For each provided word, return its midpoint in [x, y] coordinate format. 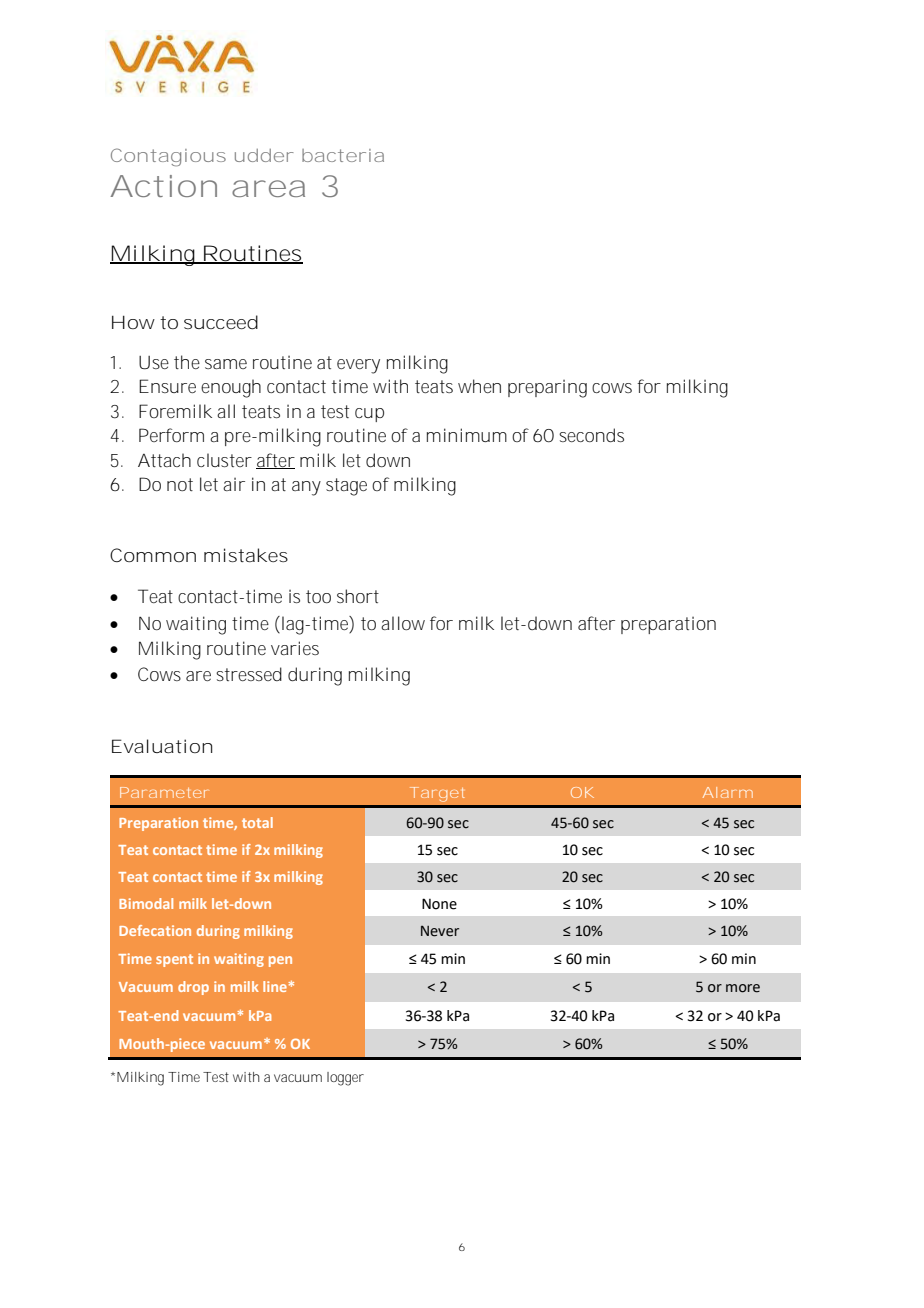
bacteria [343, 155]
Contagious [168, 157]
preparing [547, 389]
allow [403, 623]
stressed [249, 674]
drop [193, 988]
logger [345, 1079]
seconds [591, 435]
